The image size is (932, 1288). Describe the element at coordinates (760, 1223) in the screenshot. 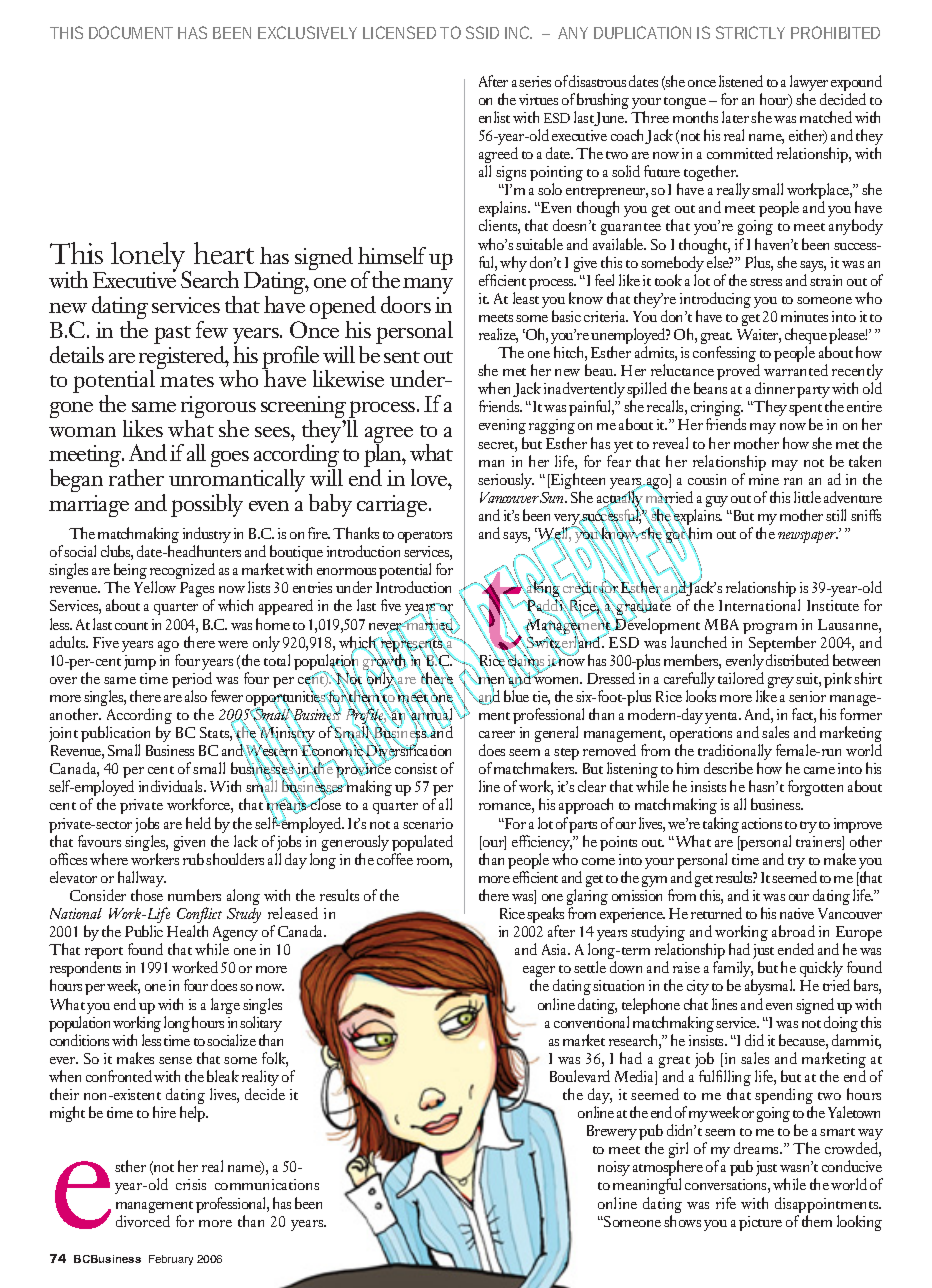

I see `picture` at that location.
